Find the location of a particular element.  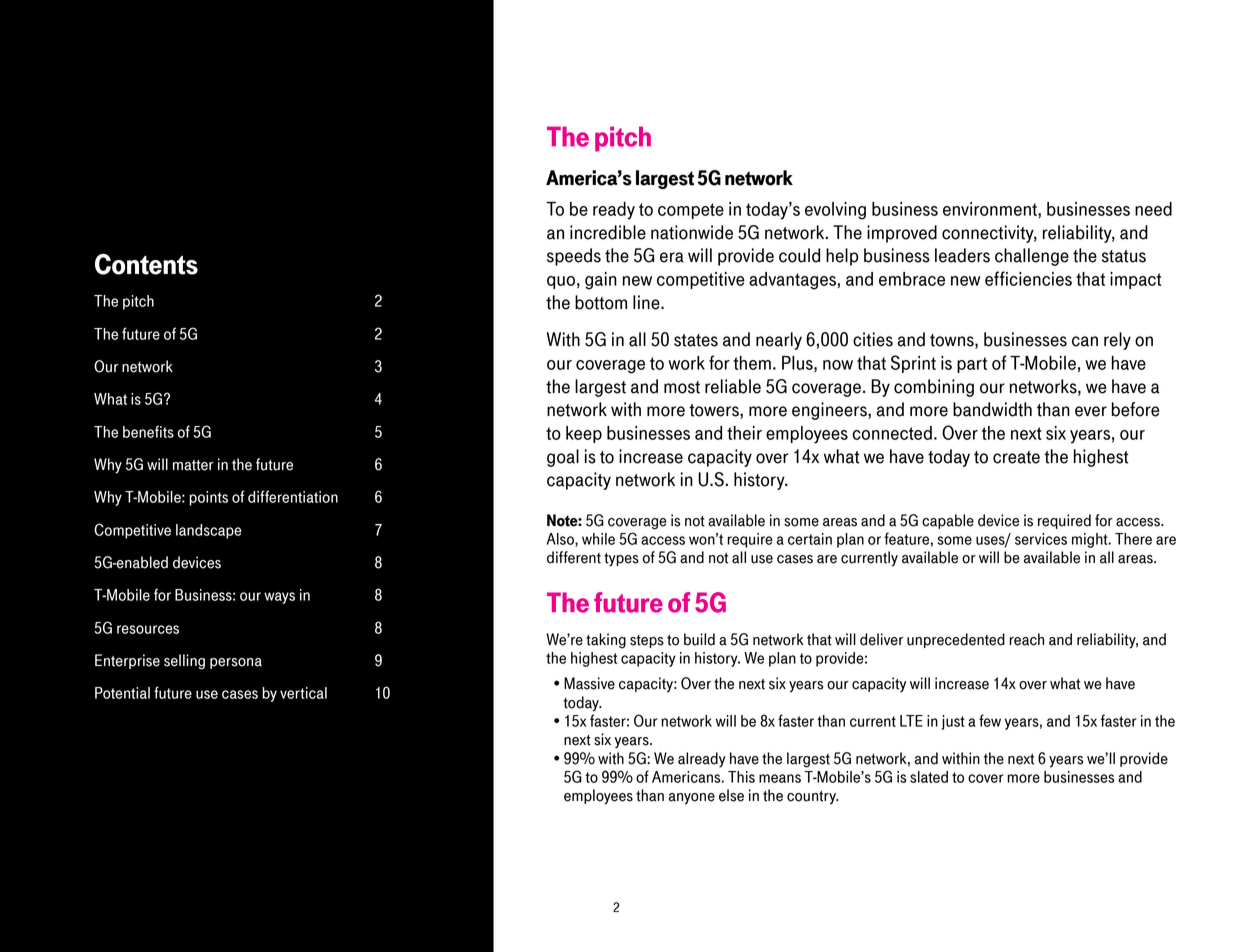

slated is located at coordinates (929, 777).
